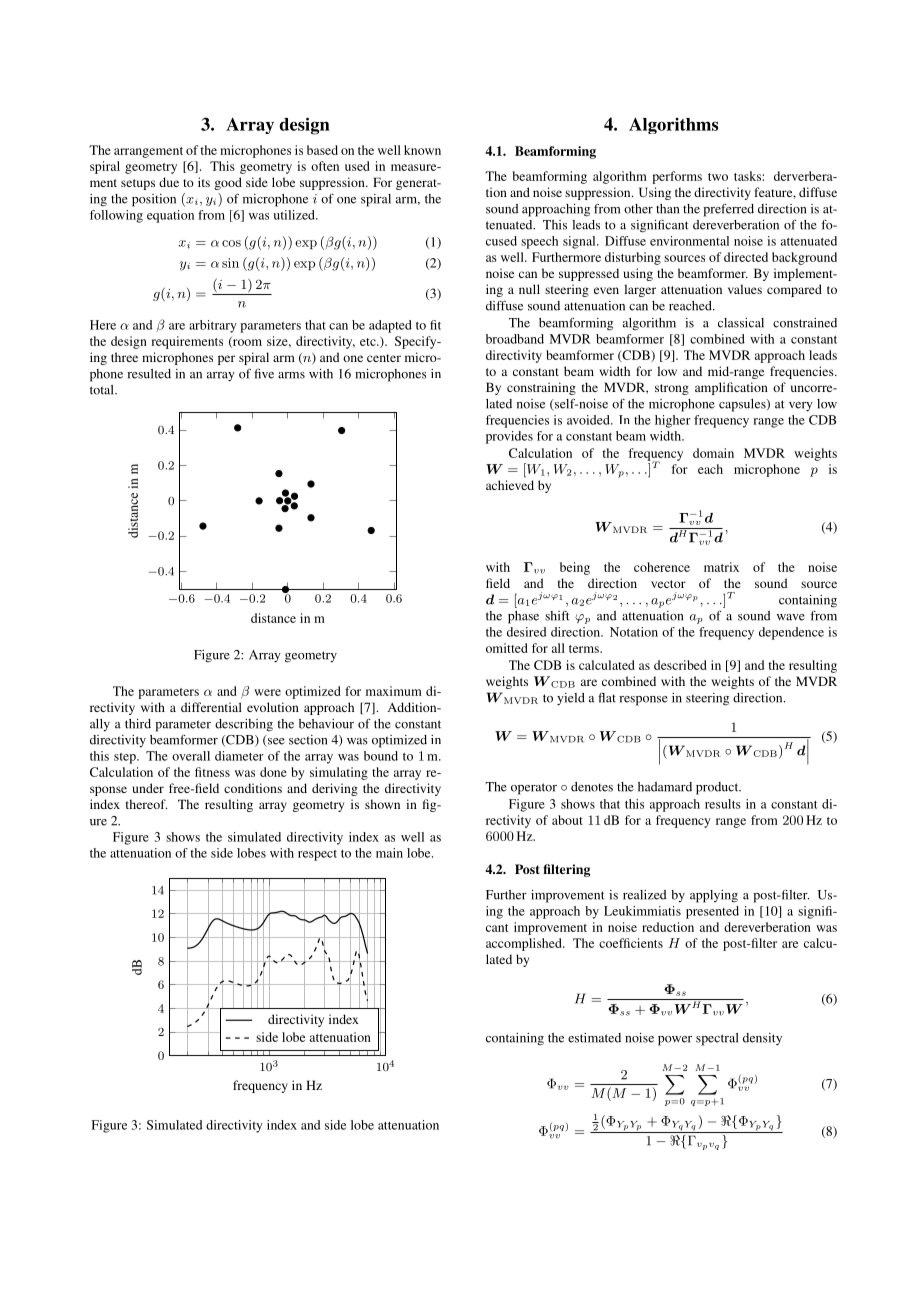  Describe the element at coordinates (267, 692) in the screenshot. I see `were` at that location.
